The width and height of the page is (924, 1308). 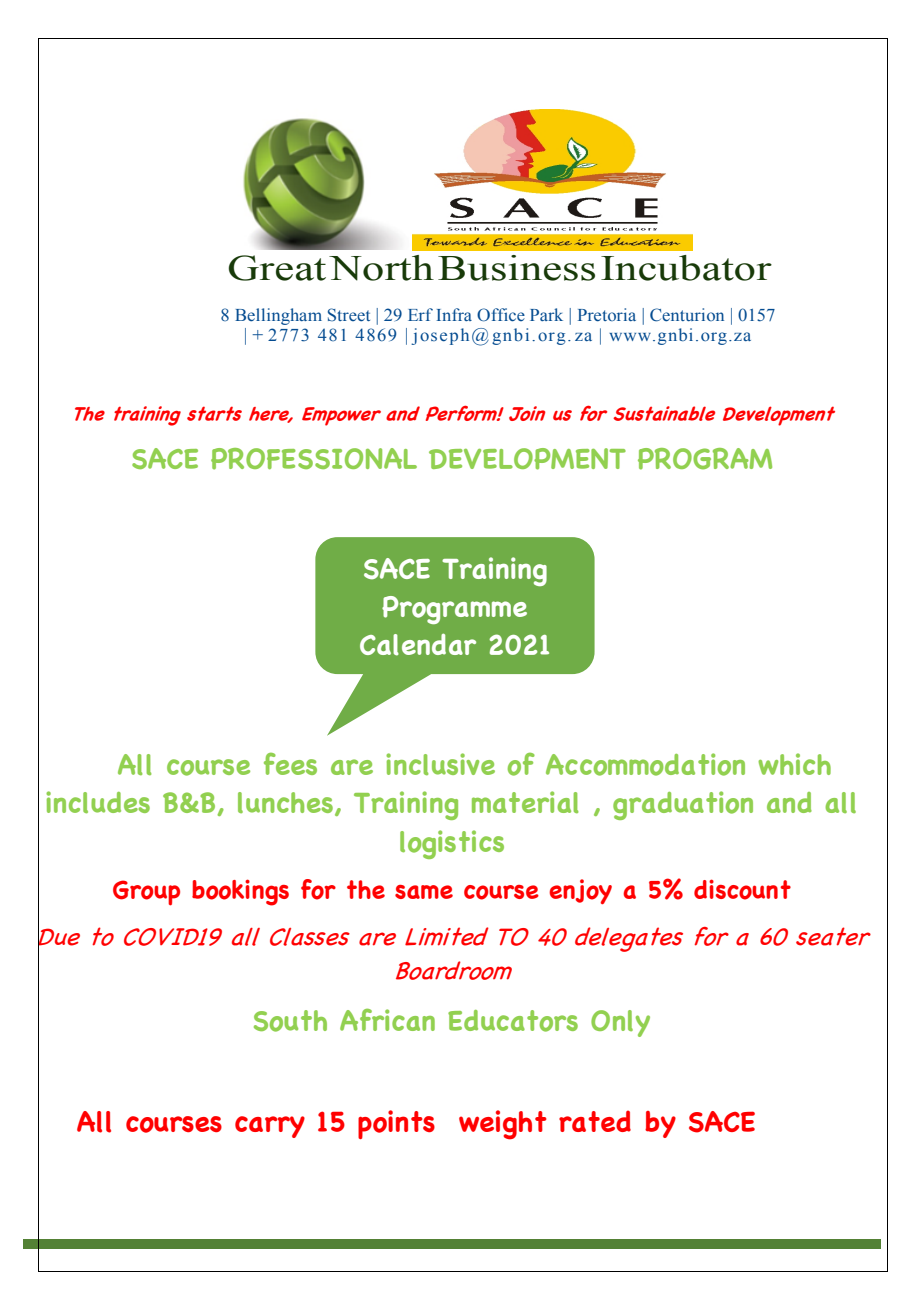 What do you see at coordinates (687, 315) in the page?
I see `Centurion` at bounding box center [687, 315].
